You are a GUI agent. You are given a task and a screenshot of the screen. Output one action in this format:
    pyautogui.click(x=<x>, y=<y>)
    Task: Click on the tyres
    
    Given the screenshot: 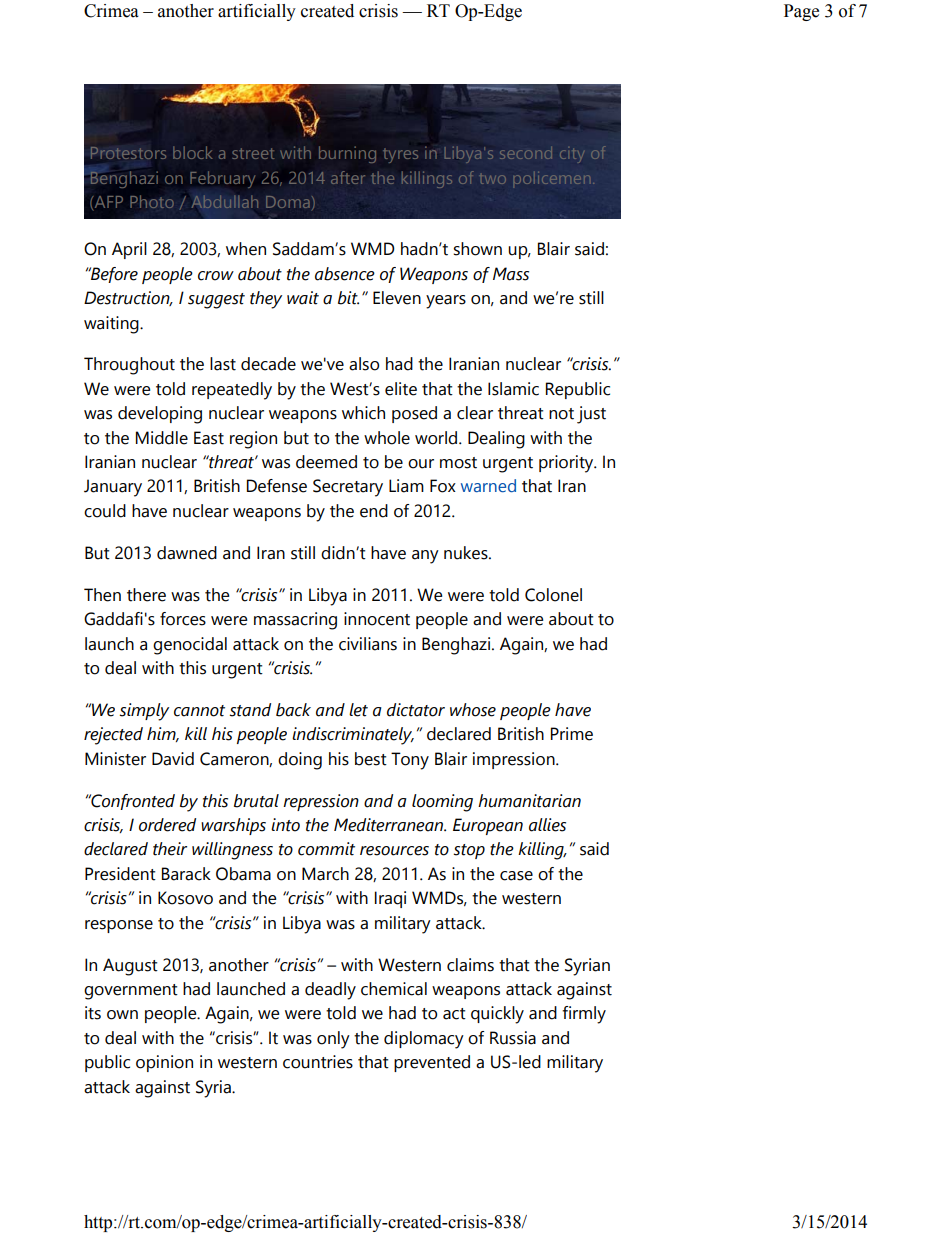 What is the action you would take?
    pyautogui.click(x=400, y=155)
